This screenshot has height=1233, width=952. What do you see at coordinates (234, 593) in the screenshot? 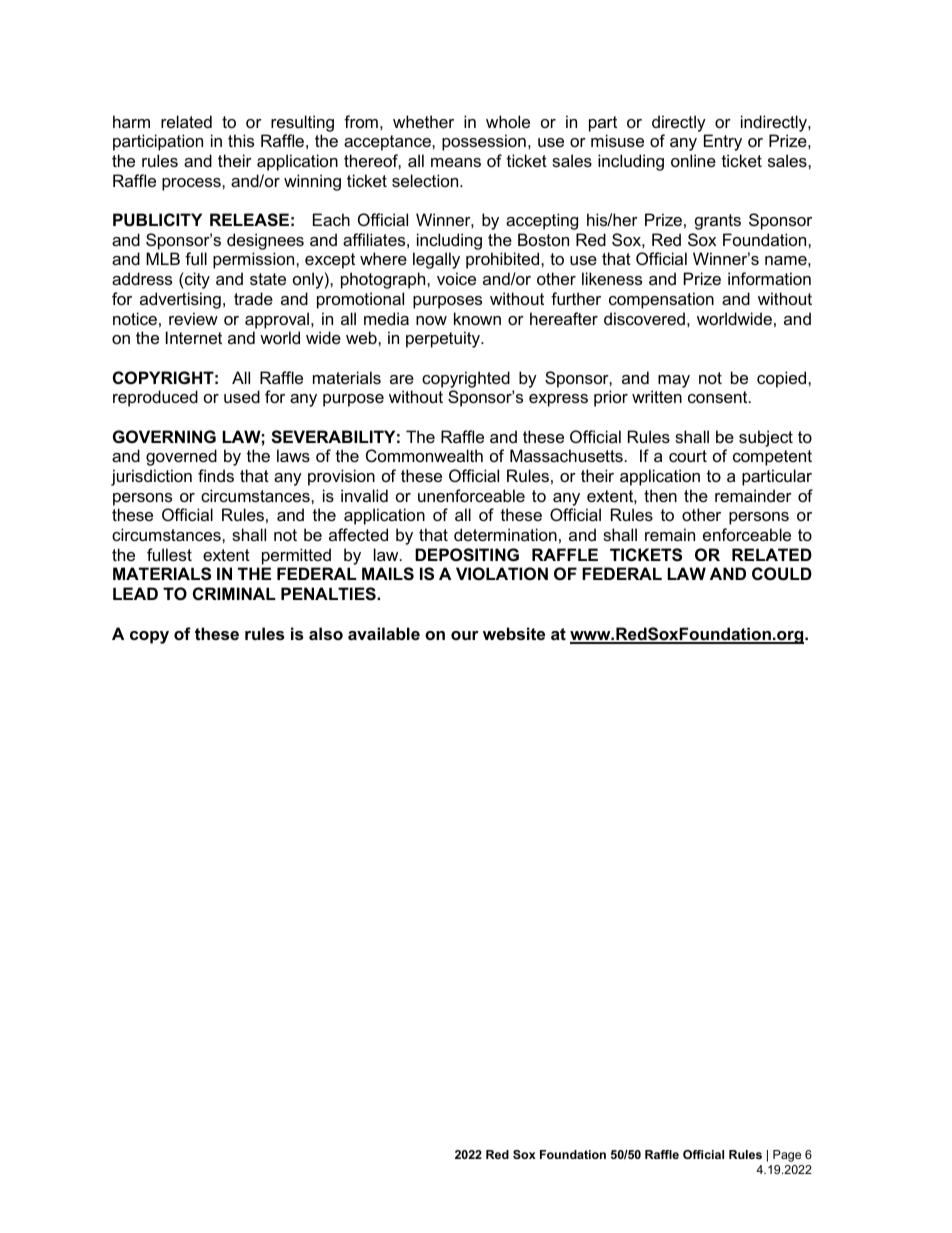
I see `CRIMINAL` at bounding box center [234, 593].
